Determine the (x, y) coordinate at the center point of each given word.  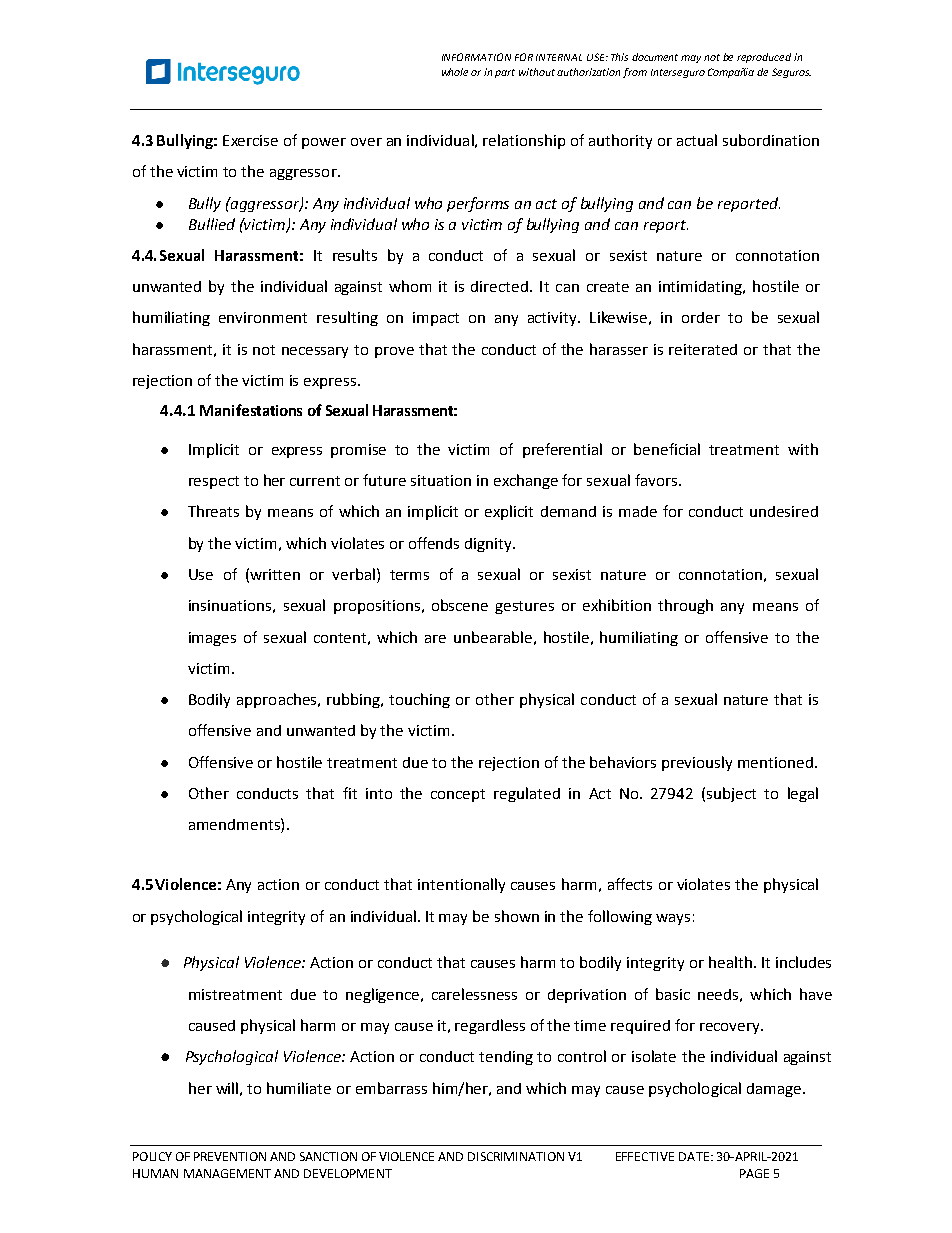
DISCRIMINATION (516, 1156)
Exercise (250, 140)
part (505, 73)
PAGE (754, 1173)
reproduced (764, 58)
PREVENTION (230, 1156)
